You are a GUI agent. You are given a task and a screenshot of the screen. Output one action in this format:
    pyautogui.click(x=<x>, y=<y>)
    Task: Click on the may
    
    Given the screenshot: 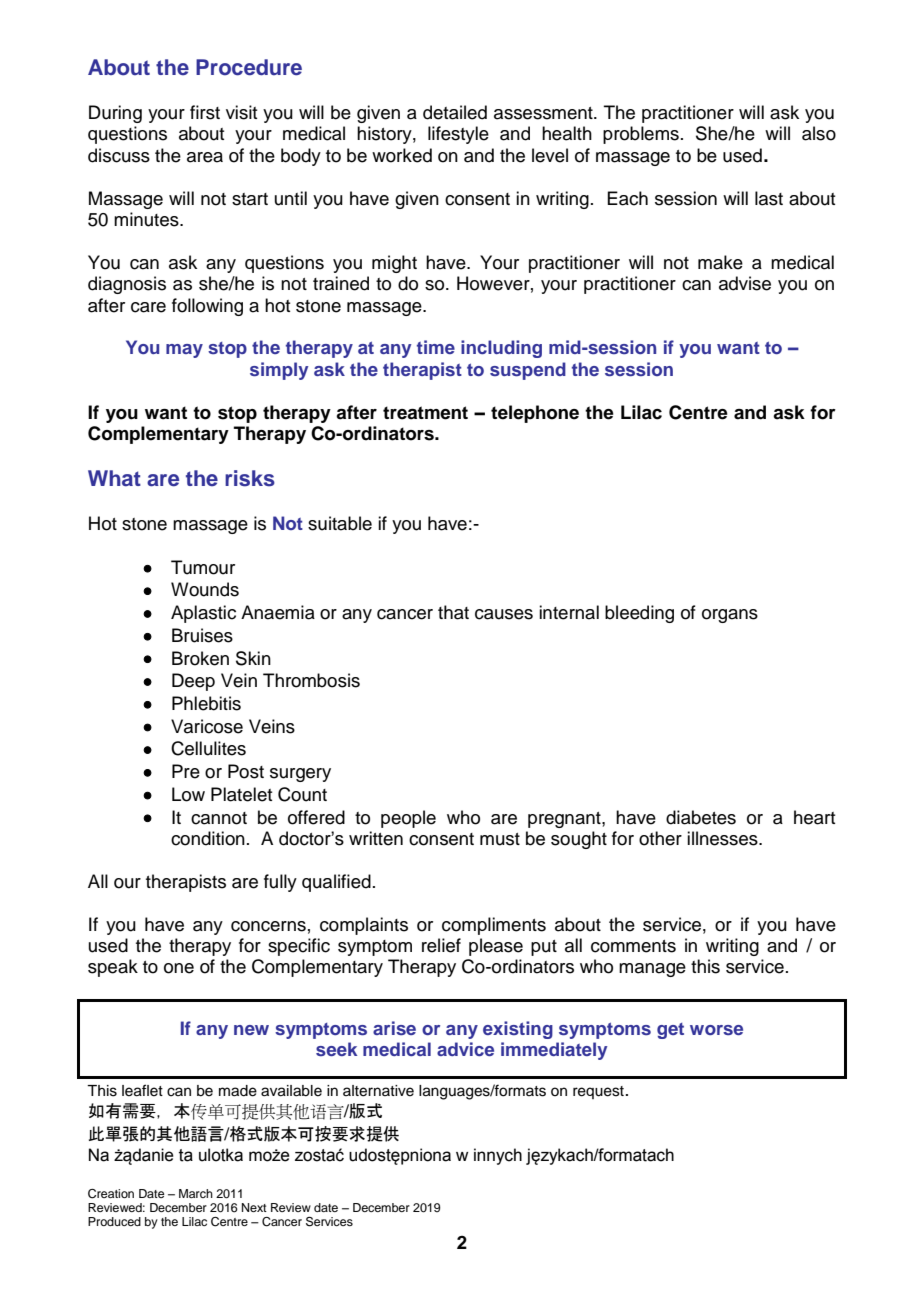 What is the action you would take?
    pyautogui.click(x=184, y=351)
